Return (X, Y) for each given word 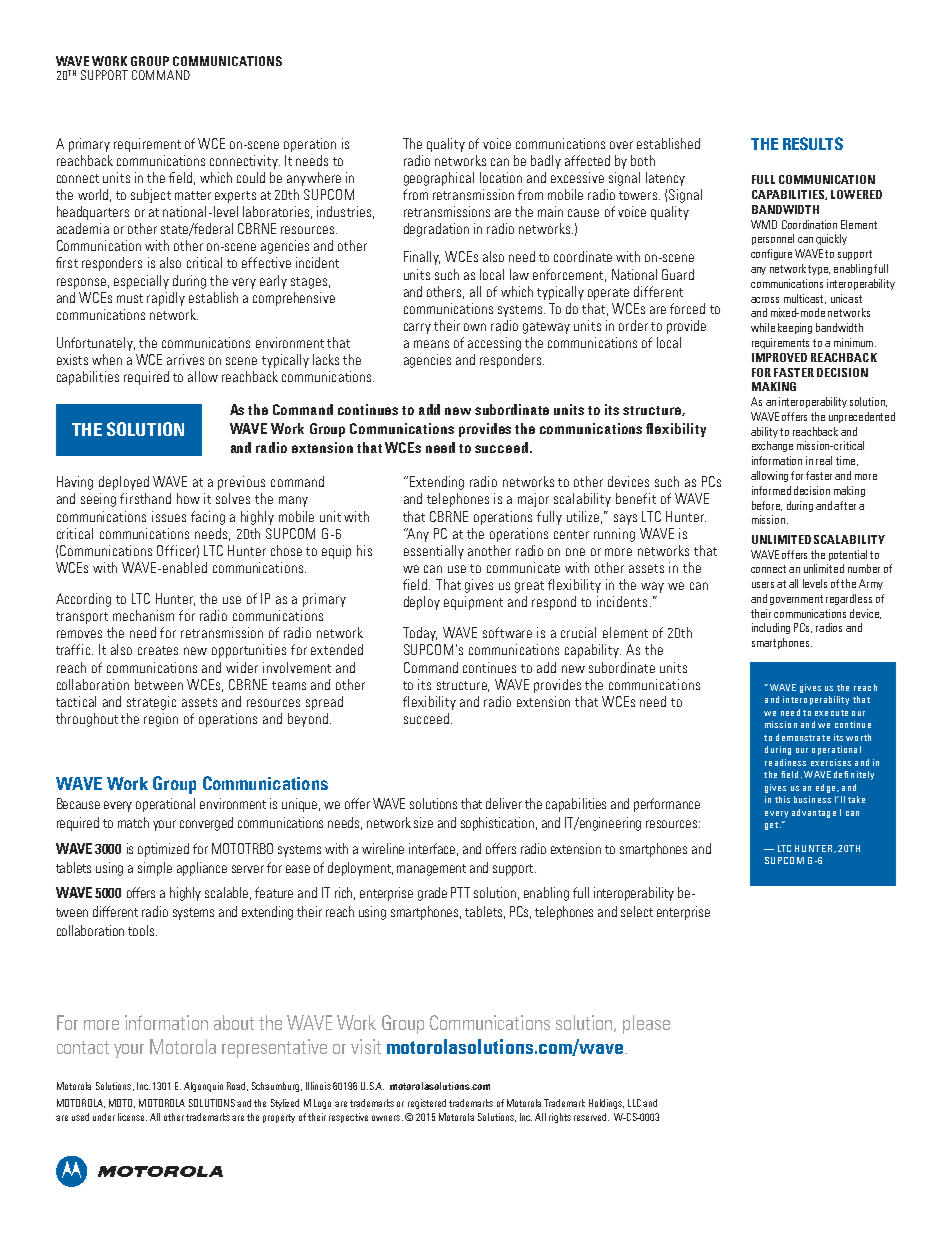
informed (771, 490)
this (782, 799)
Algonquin (203, 1087)
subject (151, 196)
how (188, 498)
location (501, 177)
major (533, 500)
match (133, 822)
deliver (504, 803)
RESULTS (813, 143)
